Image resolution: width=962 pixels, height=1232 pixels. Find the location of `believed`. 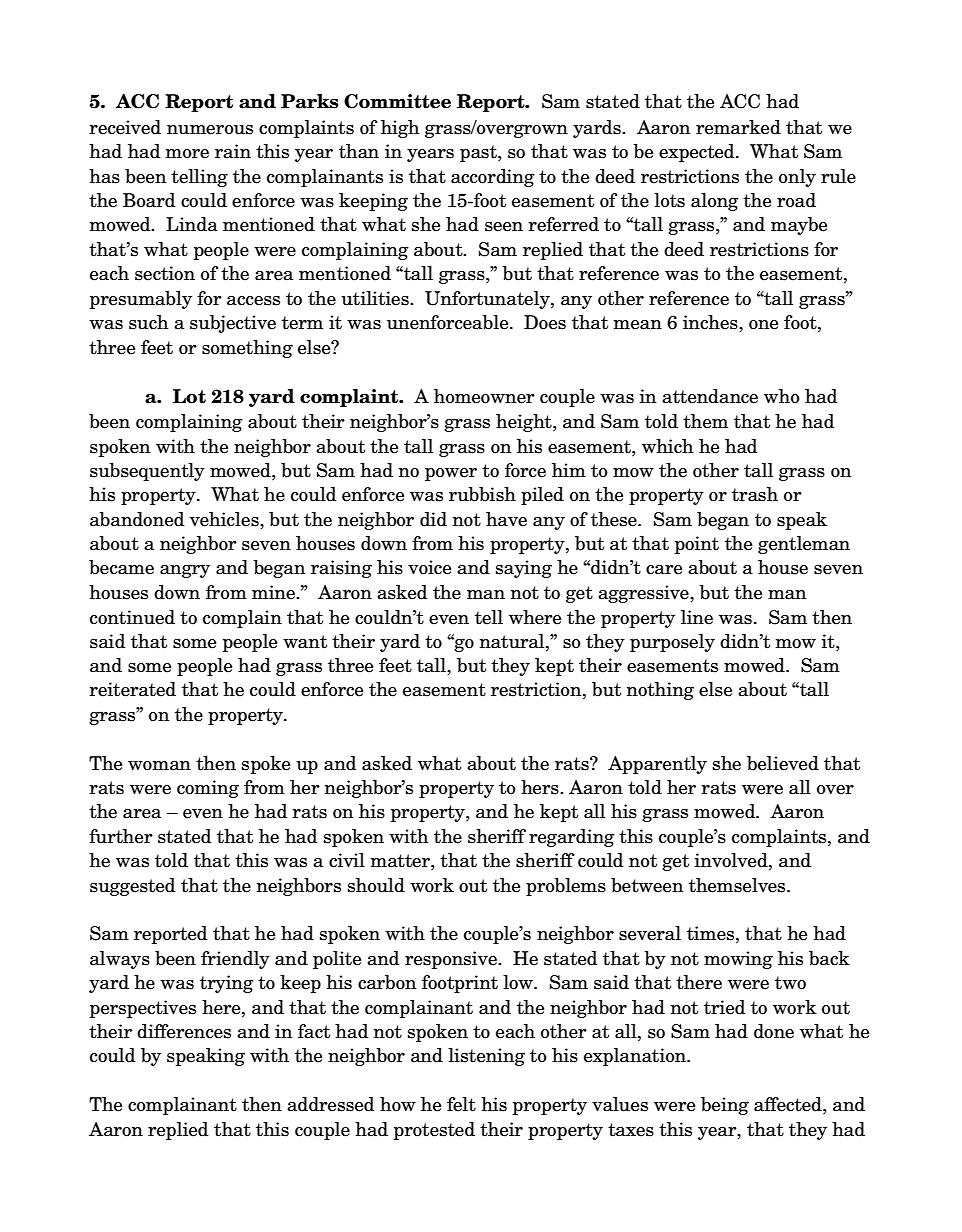

believed is located at coordinates (783, 763).
